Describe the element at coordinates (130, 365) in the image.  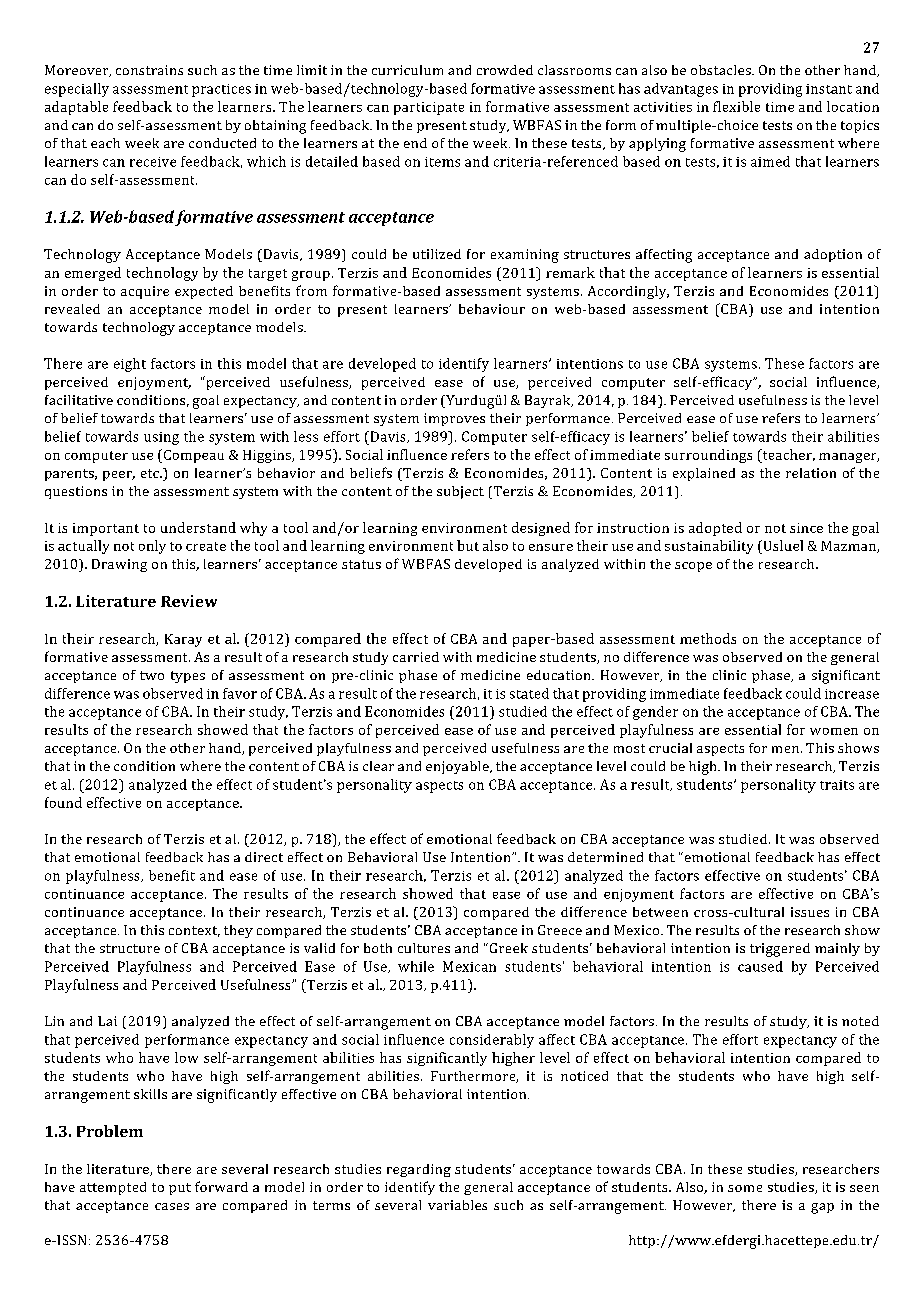
I see `eight` at that location.
